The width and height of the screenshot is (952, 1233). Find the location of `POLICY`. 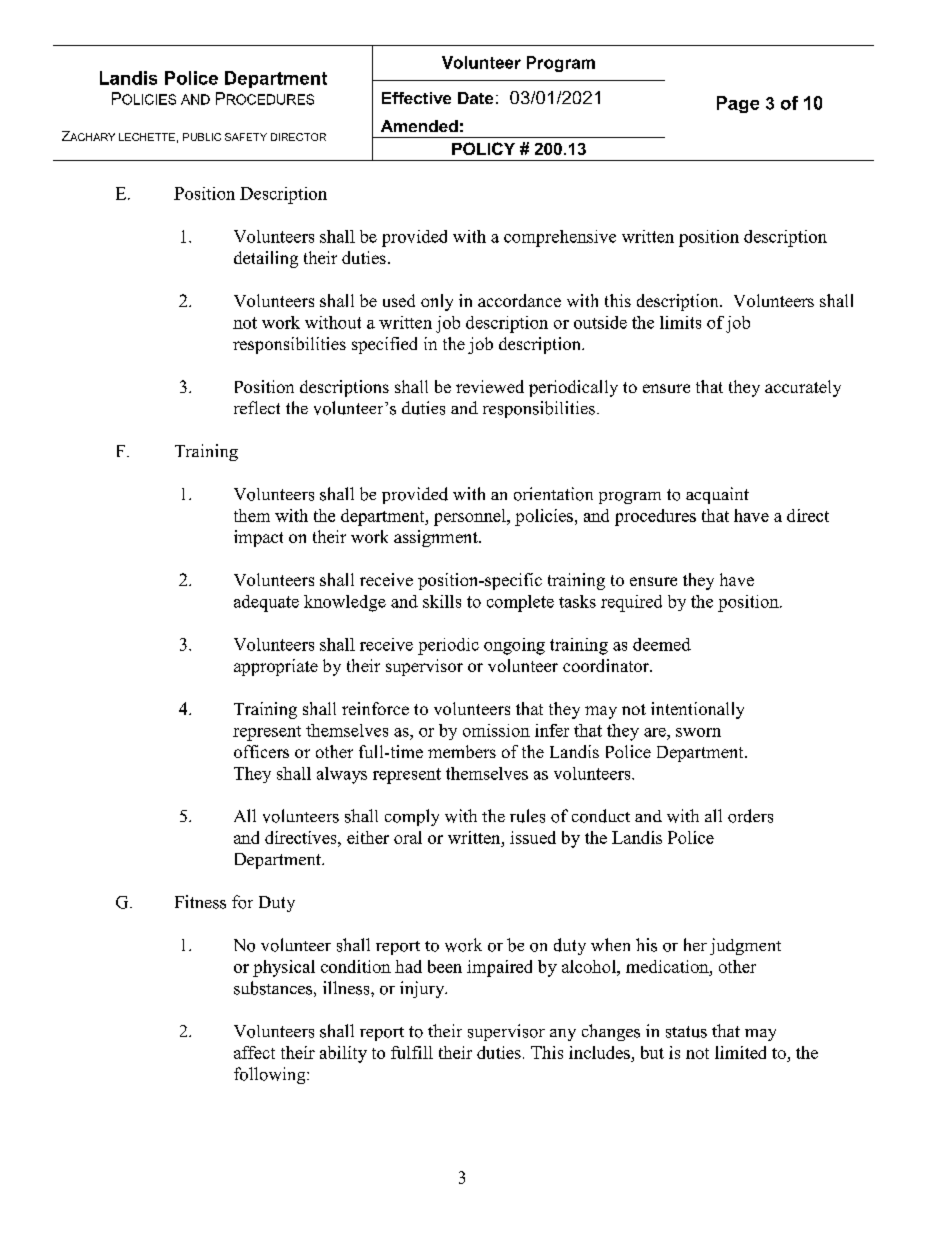

POLICY is located at coordinates (483, 148).
